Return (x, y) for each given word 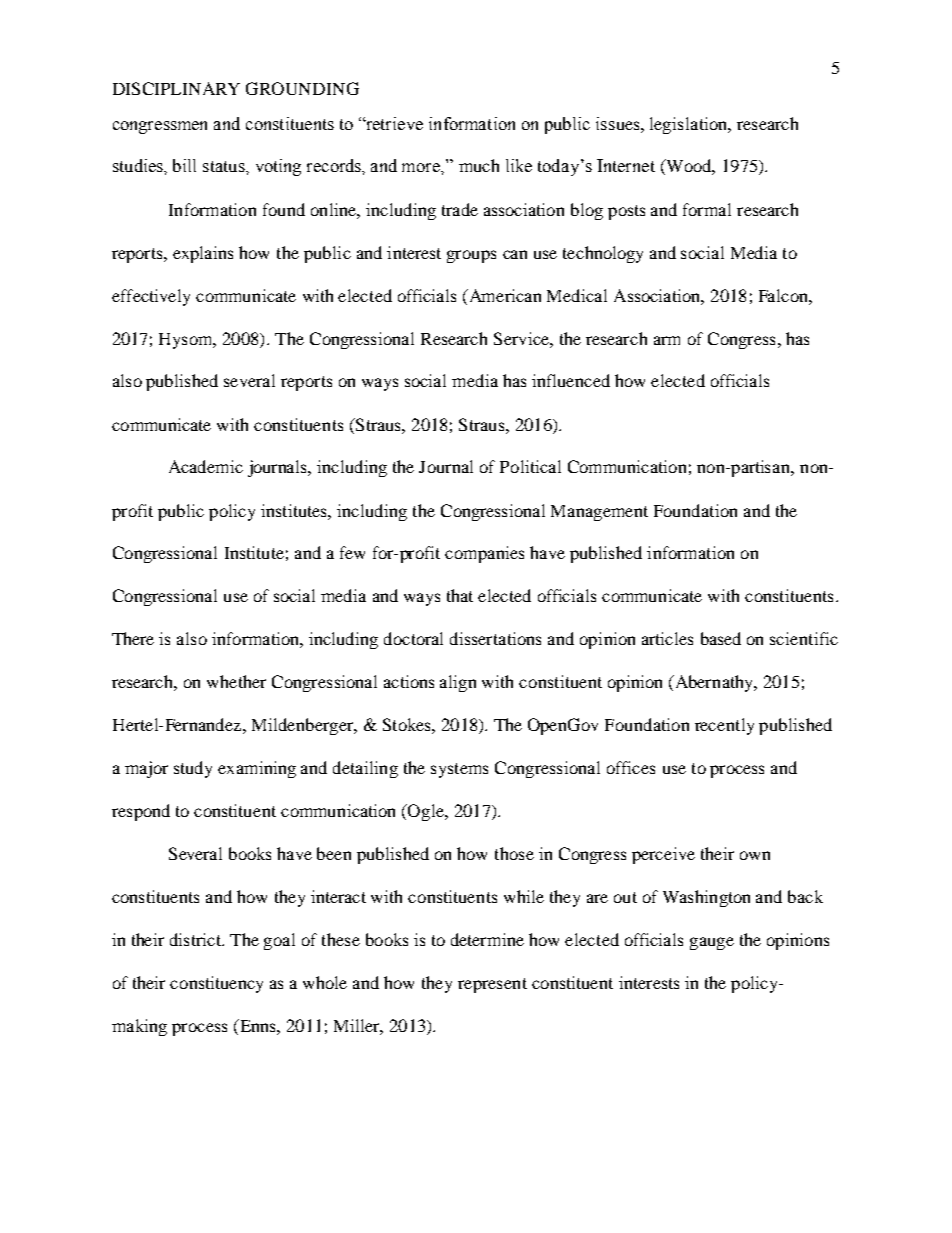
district (197, 939)
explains (203, 254)
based (721, 638)
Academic (206, 466)
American (504, 295)
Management (599, 513)
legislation (690, 125)
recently (724, 726)
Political (530, 466)
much (479, 165)
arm (667, 340)
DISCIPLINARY (176, 88)
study (193, 769)
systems (459, 770)
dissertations (495, 638)
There (133, 638)
